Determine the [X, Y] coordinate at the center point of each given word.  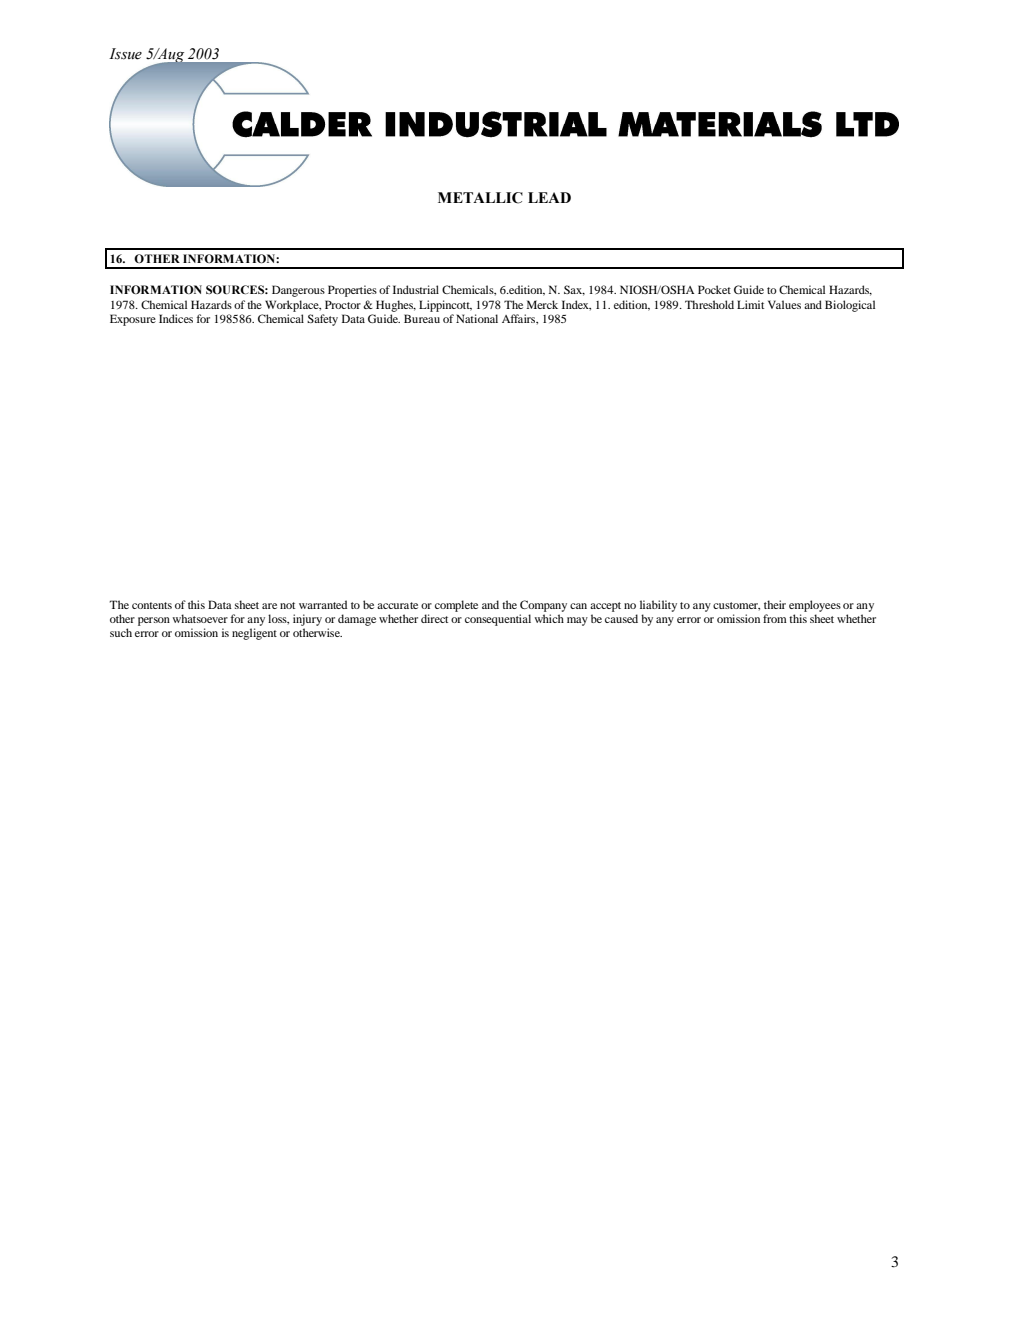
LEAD [549, 197]
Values [784, 304]
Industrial [416, 289]
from [775, 618]
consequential [498, 620]
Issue [125, 54]
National [477, 318]
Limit [750, 304]
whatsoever [200, 618]
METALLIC [480, 198]
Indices [176, 318]
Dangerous [298, 291]
